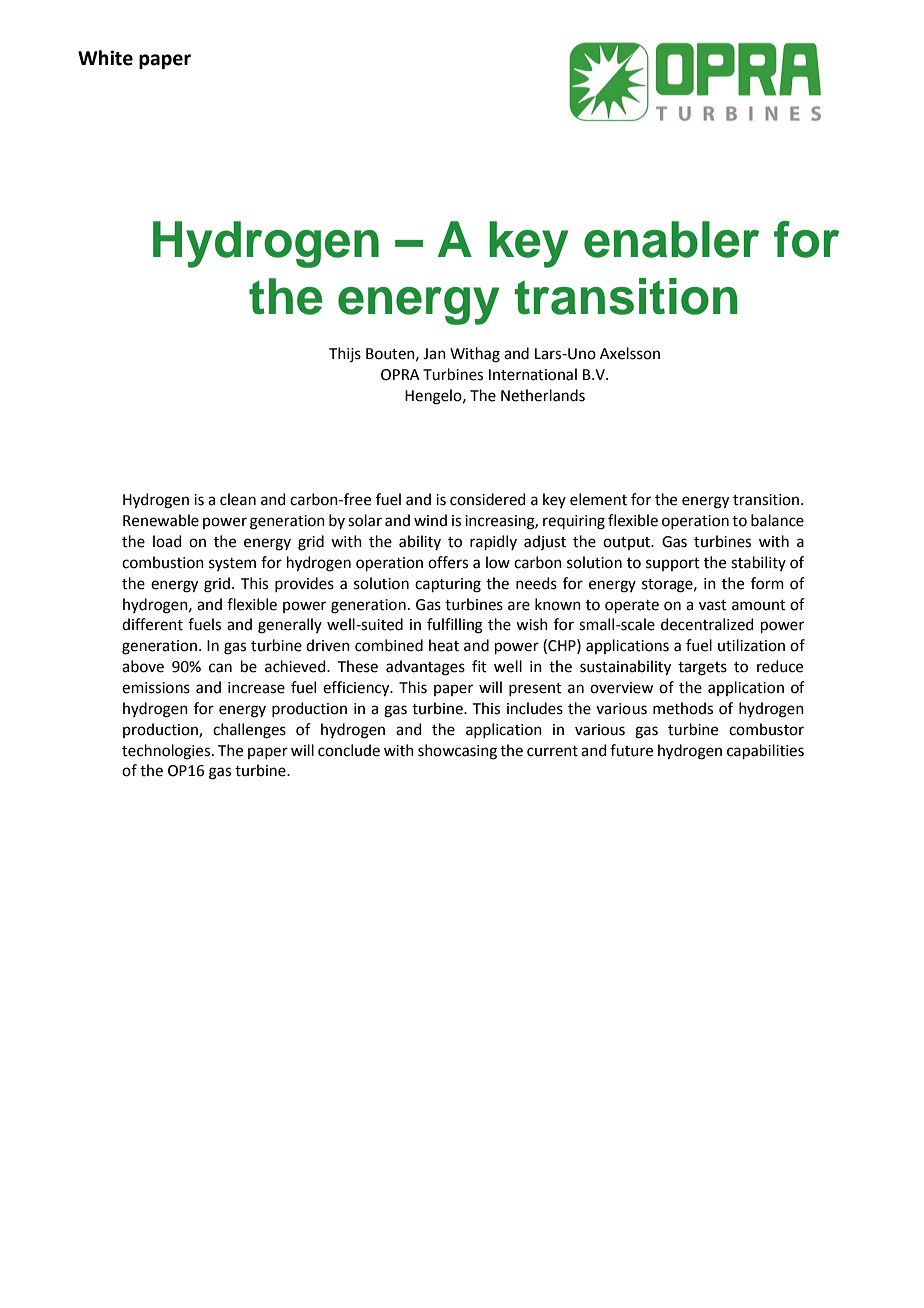  I want to click on technologies, so click(167, 752).
